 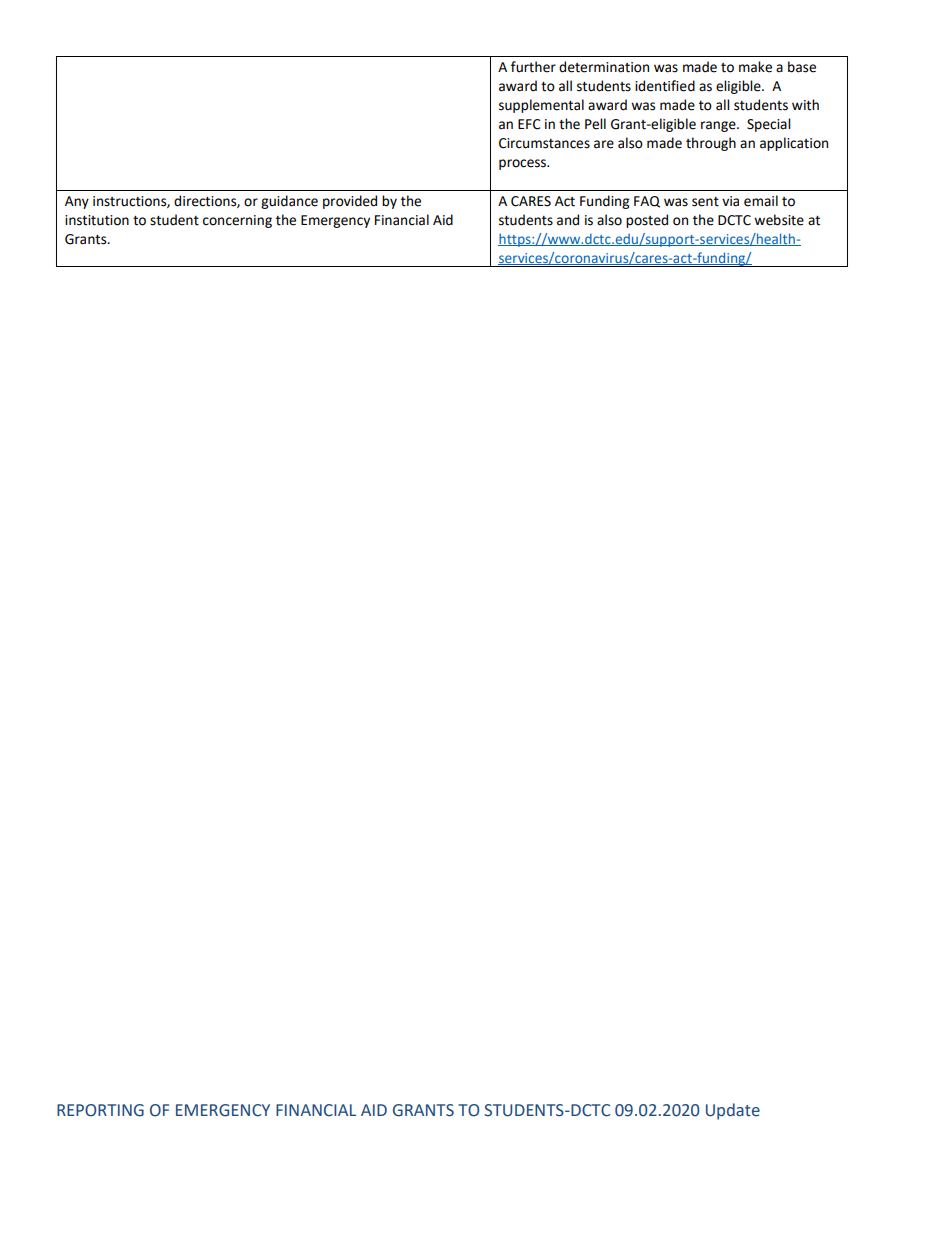 What do you see at coordinates (97, 220) in the page?
I see `institution` at bounding box center [97, 220].
